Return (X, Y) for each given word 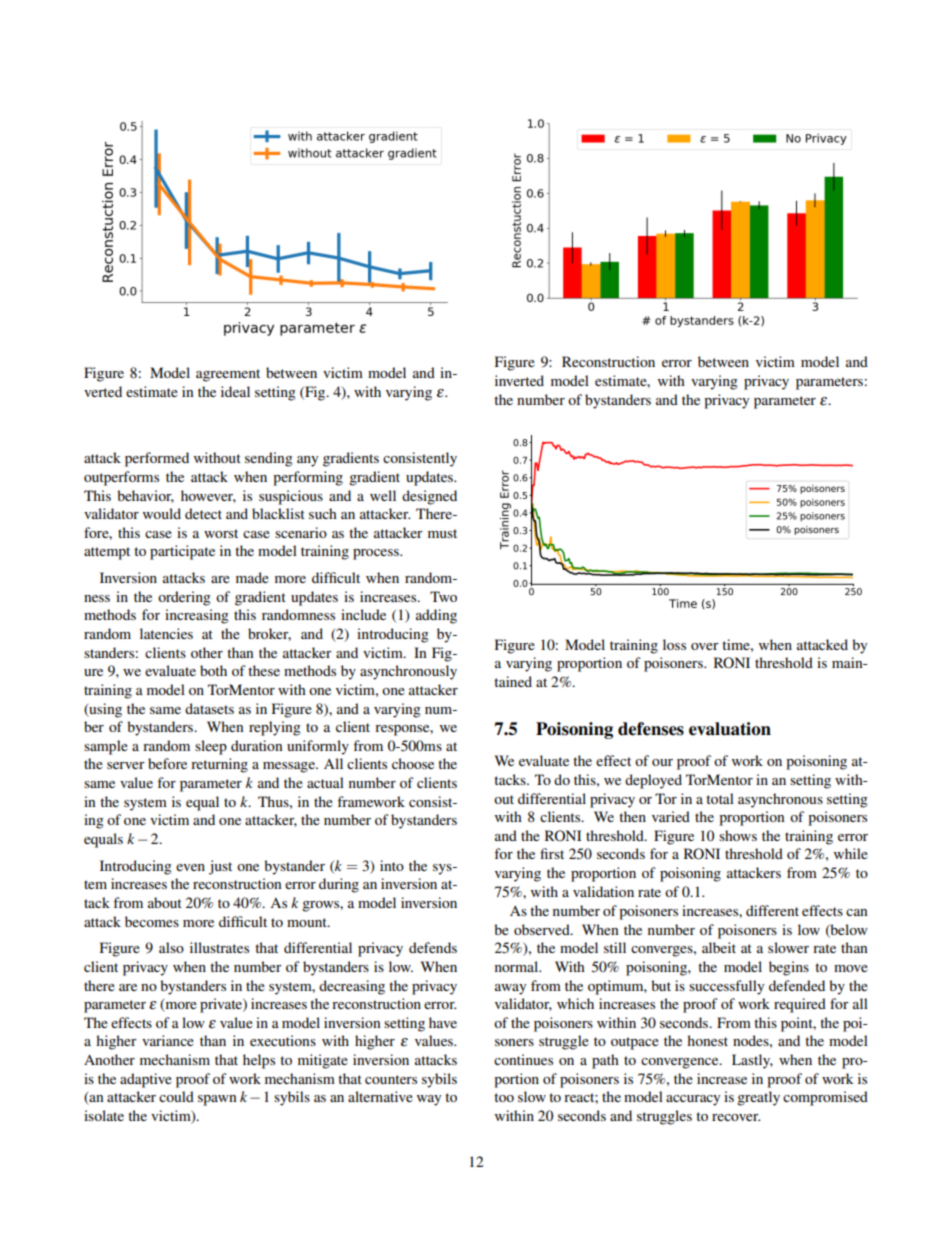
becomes (152, 921)
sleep (211, 747)
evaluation (730, 729)
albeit (719, 947)
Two (443, 596)
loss (674, 644)
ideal (235, 391)
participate (182, 552)
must (442, 533)
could (176, 1096)
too (504, 1097)
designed (429, 497)
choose (413, 763)
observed (543, 929)
